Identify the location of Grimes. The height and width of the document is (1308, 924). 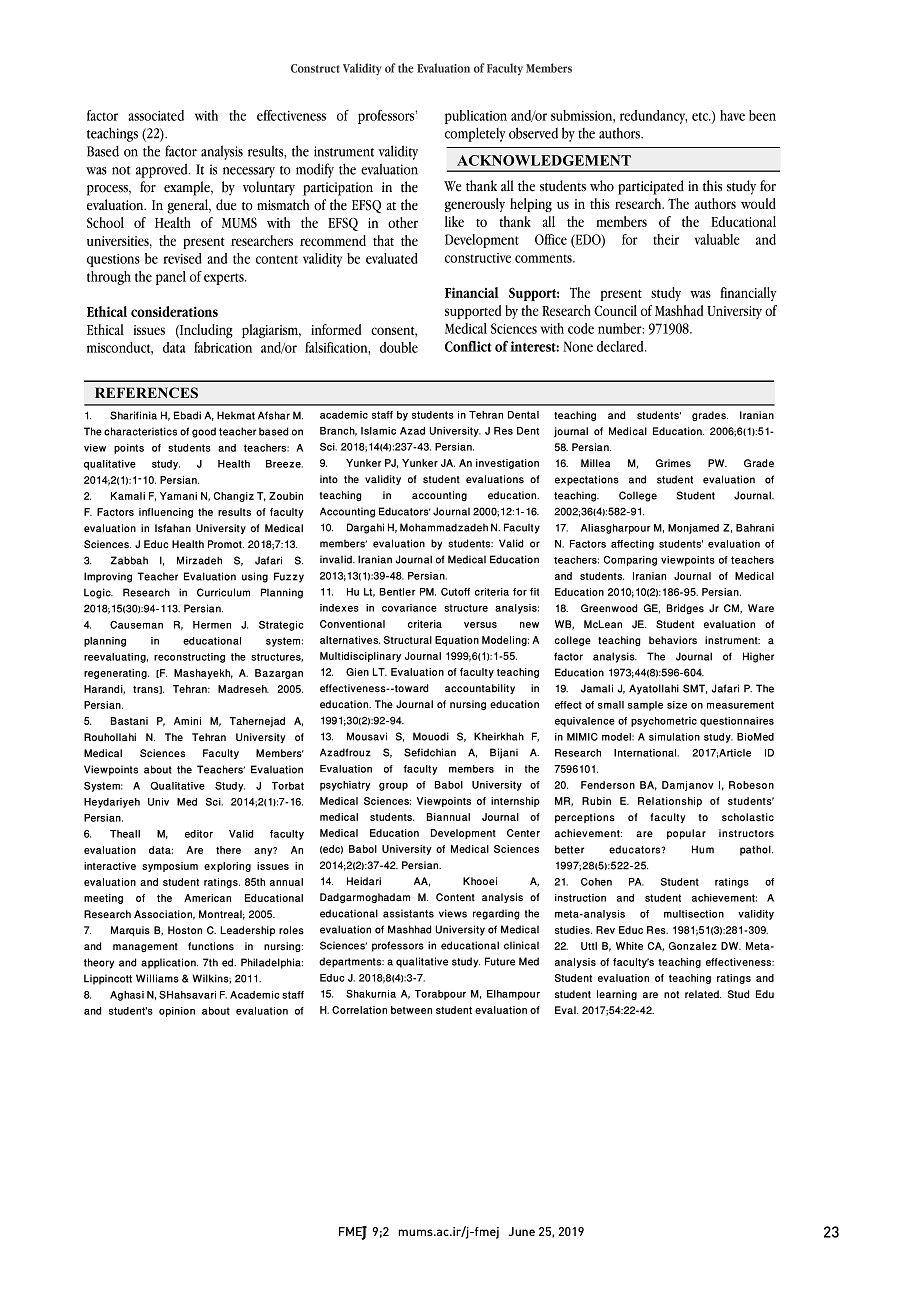
(673, 463).
